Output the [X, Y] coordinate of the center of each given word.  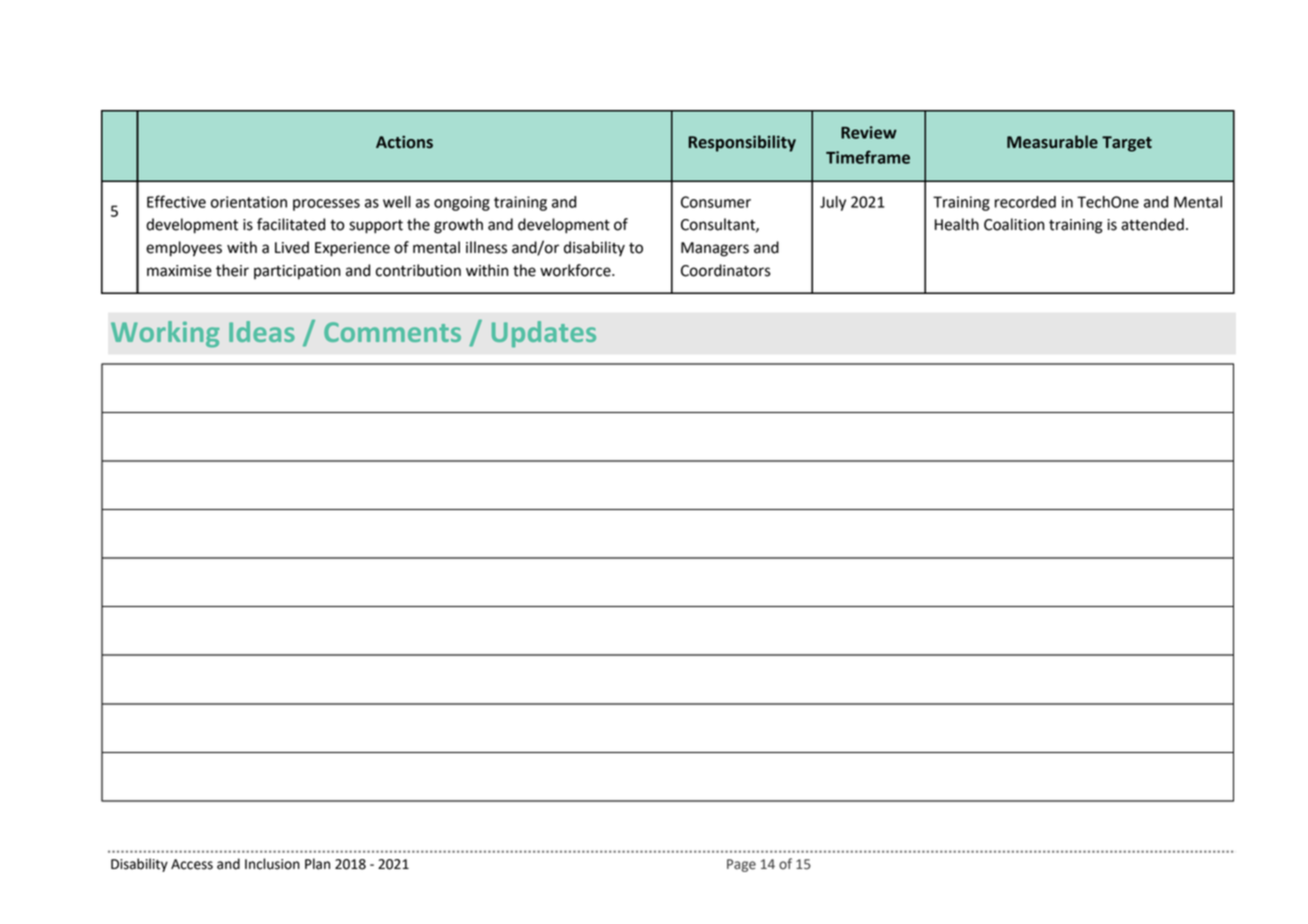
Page [741, 865]
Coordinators [726, 270]
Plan [317, 864]
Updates [544, 334]
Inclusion [272, 864]
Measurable [1052, 142]
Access [192, 864]
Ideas [262, 331]
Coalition [1014, 224]
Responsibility [742, 143]
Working [165, 334]
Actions [404, 142]
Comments [392, 332]
